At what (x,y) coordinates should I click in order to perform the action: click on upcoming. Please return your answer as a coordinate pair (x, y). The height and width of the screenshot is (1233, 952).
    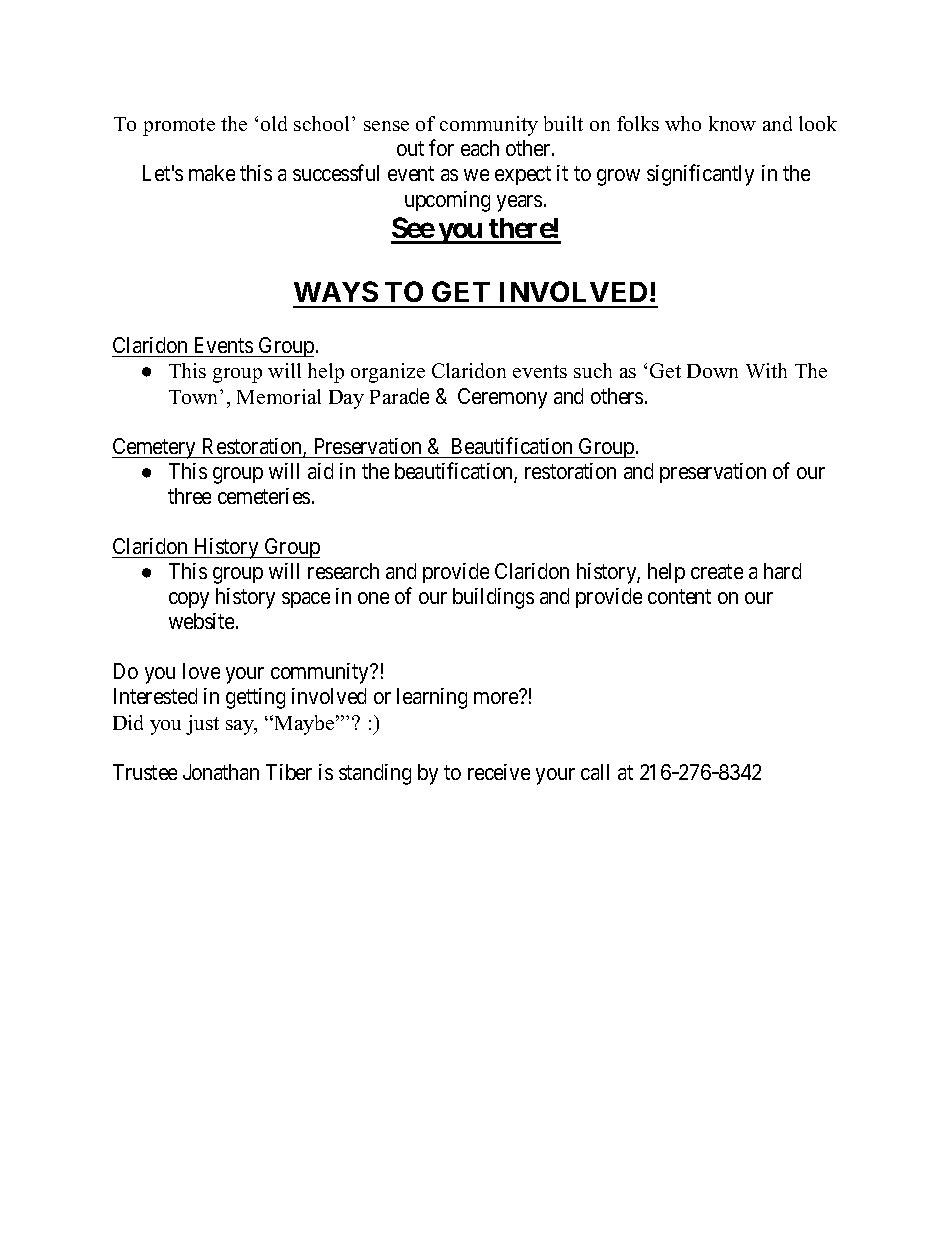
    Looking at the image, I should click on (447, 201).
